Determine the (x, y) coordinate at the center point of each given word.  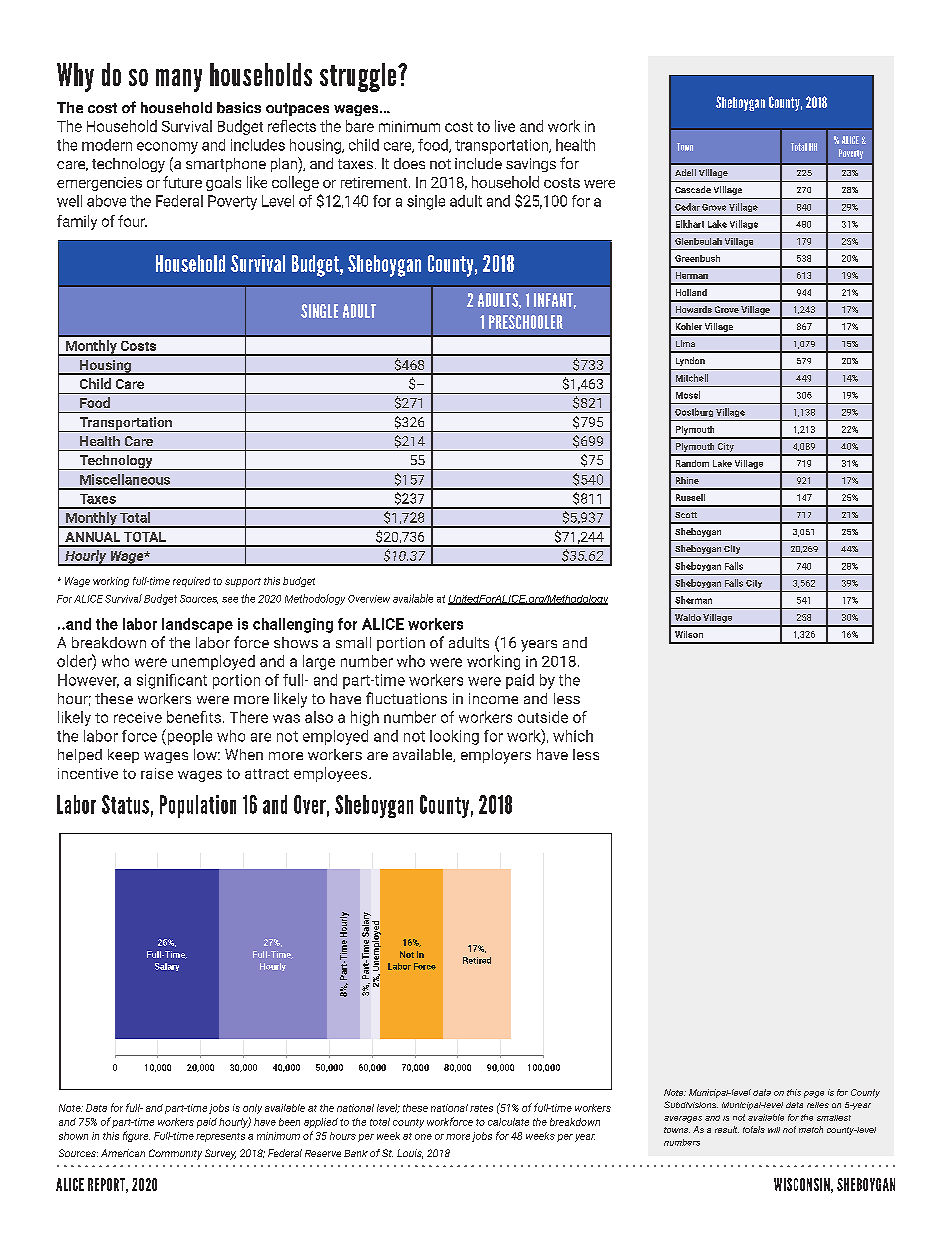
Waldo (688, 617)
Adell (685, 172)
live (505, 126)
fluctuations (406, 698)
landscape (197, 625)
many (179, 80)
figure (136, 1136)
